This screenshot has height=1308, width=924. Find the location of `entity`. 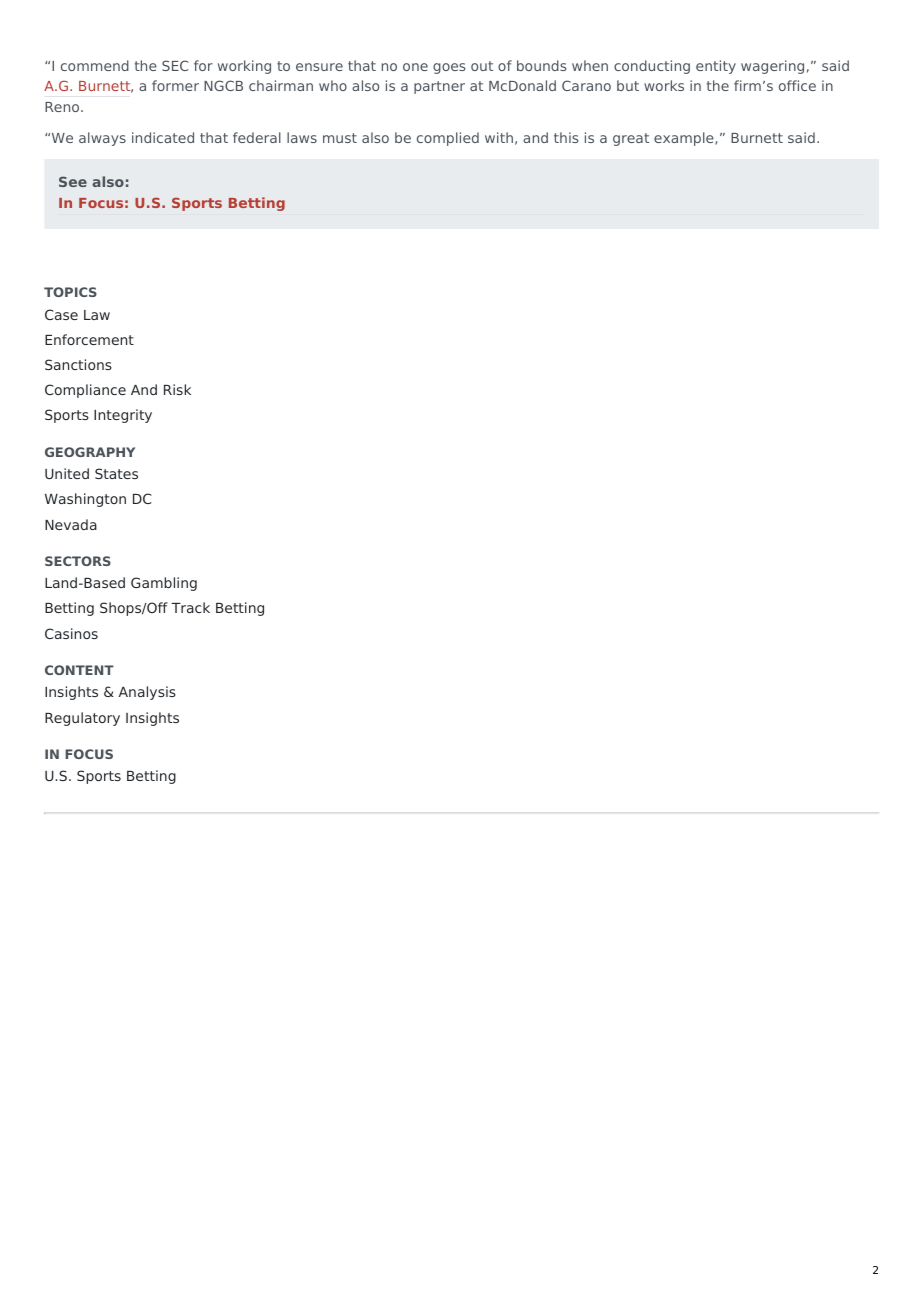

entity is located at coordinates (716, 67).
